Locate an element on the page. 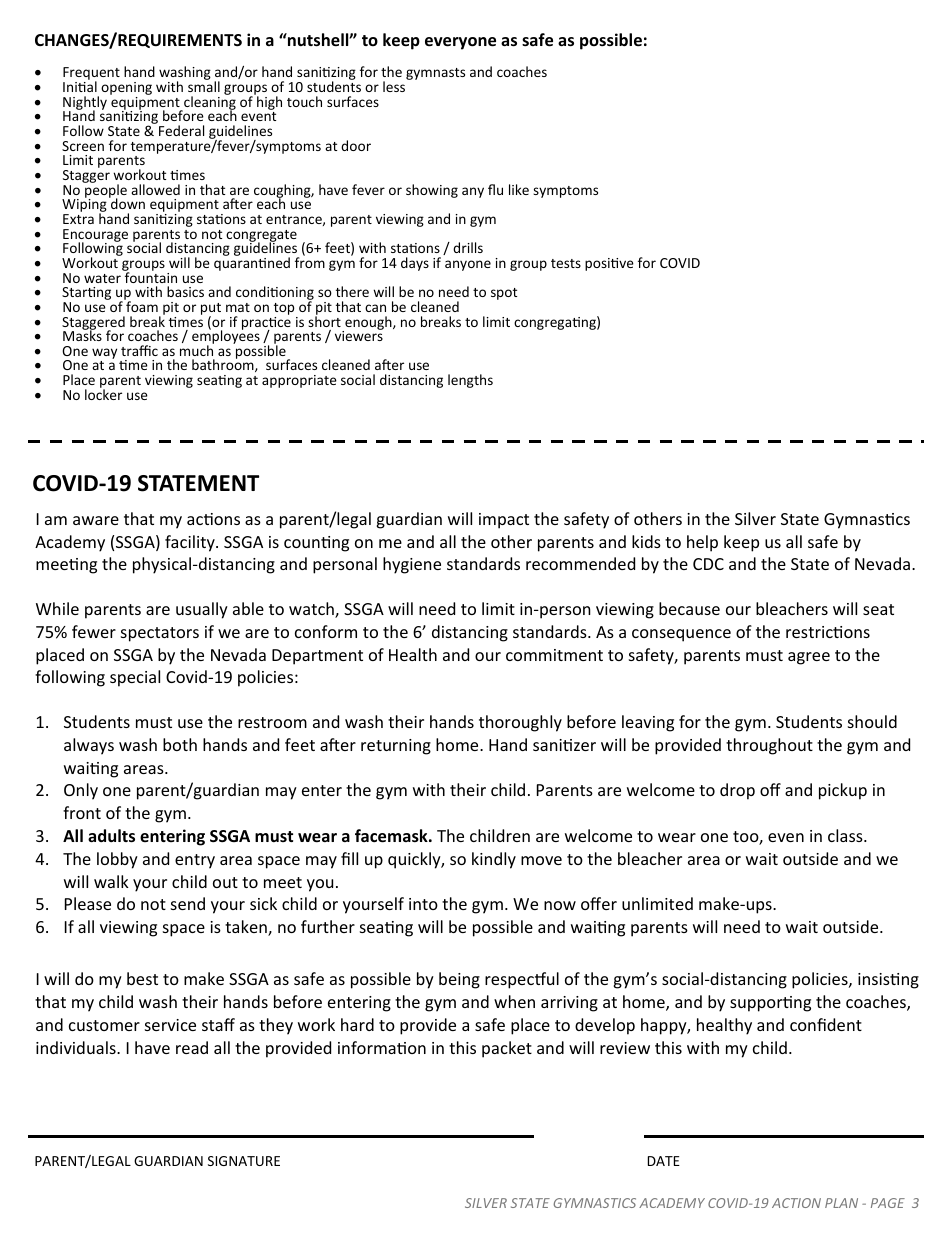 The width and height of the document is (952, 1233). opening is located at coordinates (126, 90).
